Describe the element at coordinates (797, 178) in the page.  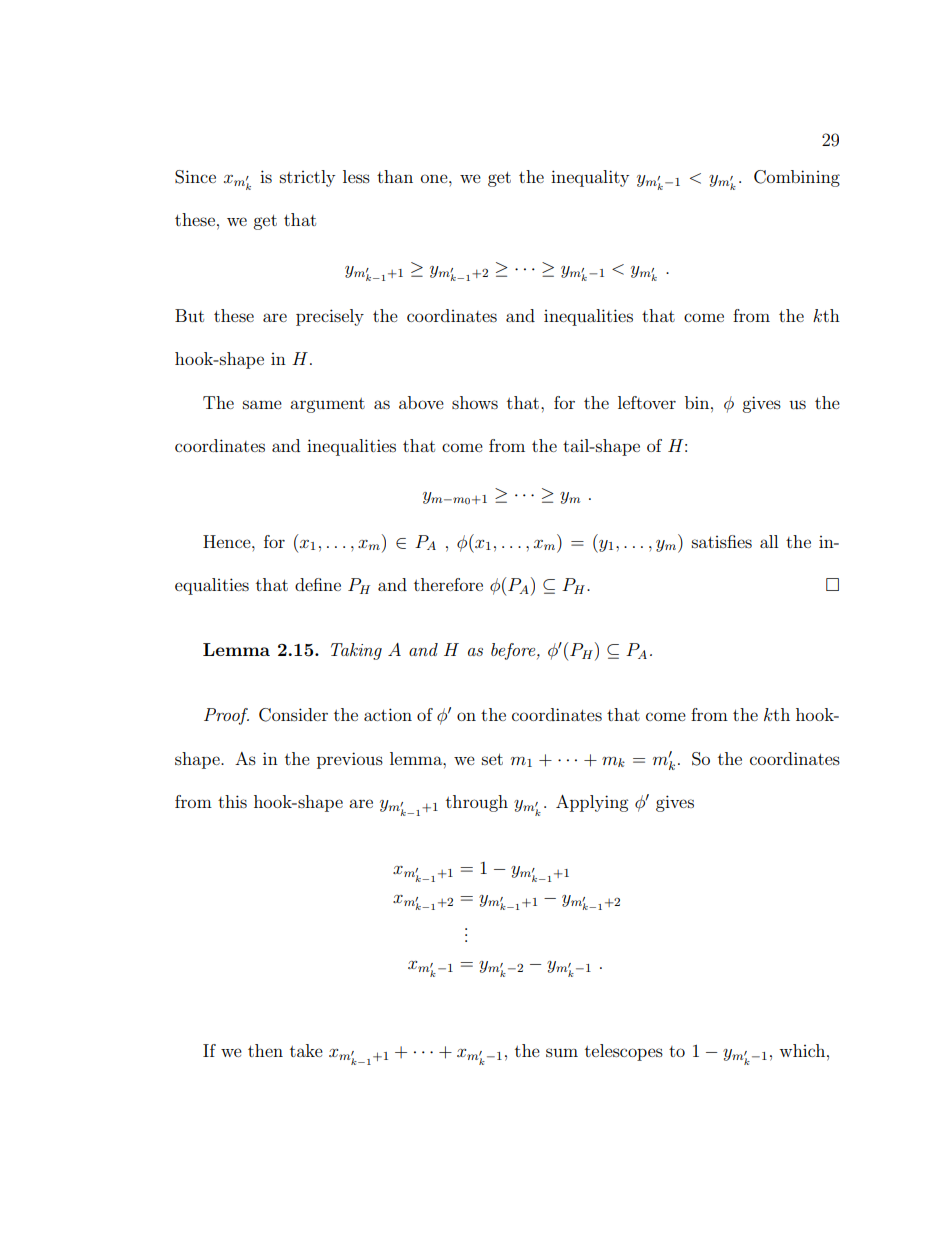
I see `Combining` at that location.
